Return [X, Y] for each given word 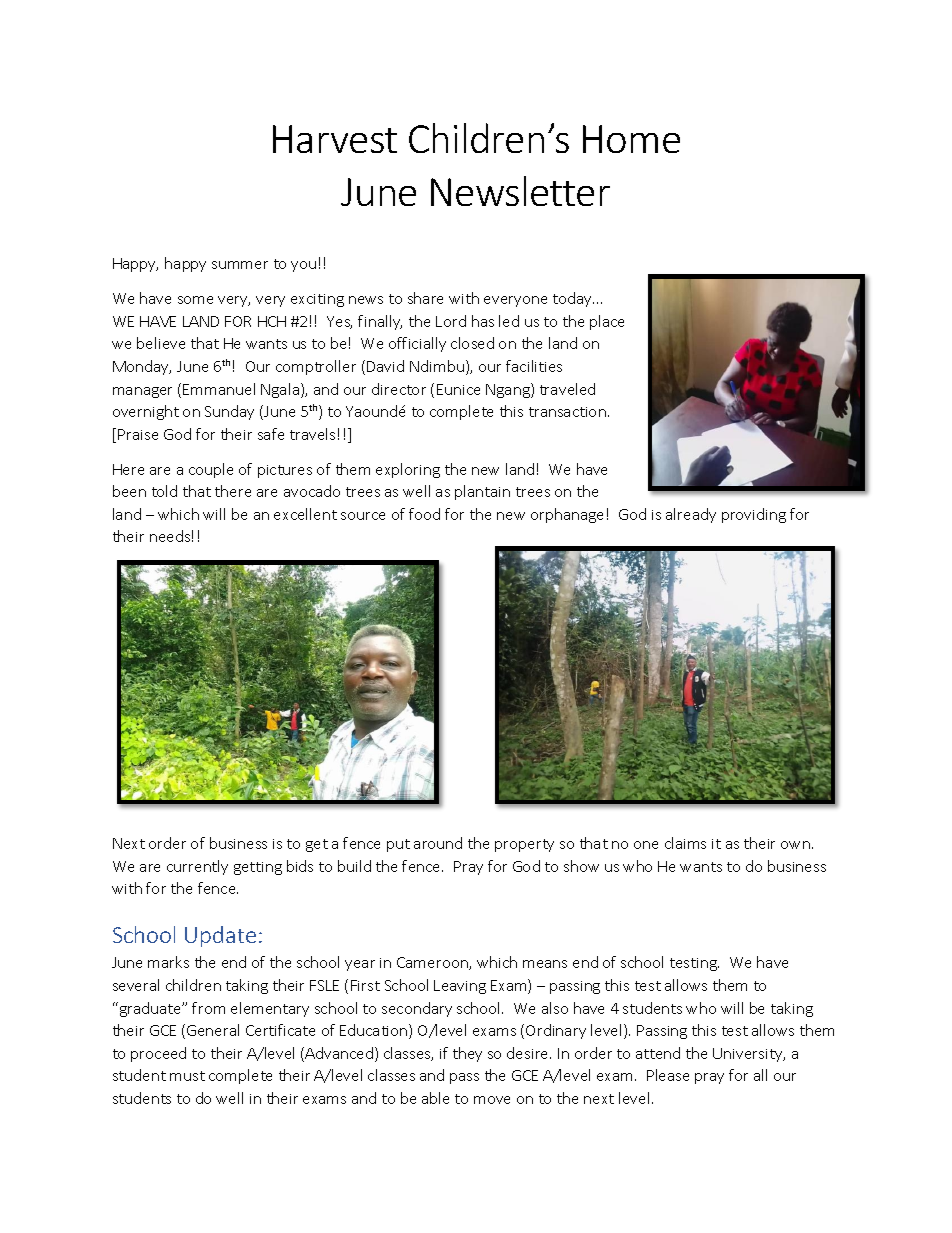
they [467, 1054]
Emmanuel [219, 389]
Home [631, 139]
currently [197, 867]
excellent [305, 514]
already [691, 515]
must [187, 1076]
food [424, 514]
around [438, 843]
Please [668, 1075]
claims [685, 843]
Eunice [458, 389]
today [573, 299]
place [607, 322]
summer [240, 265]
